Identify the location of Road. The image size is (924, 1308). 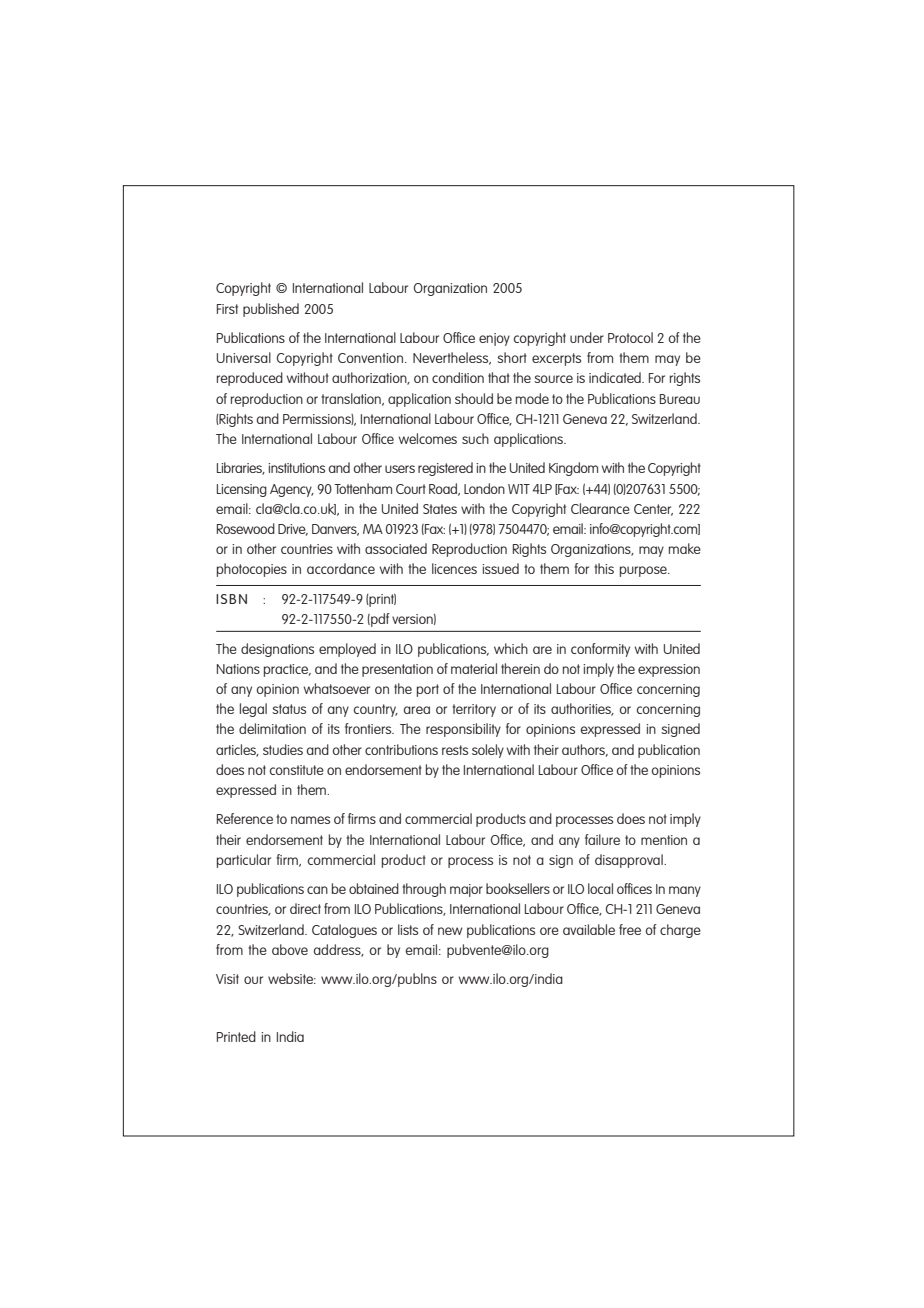
(444, 489).
